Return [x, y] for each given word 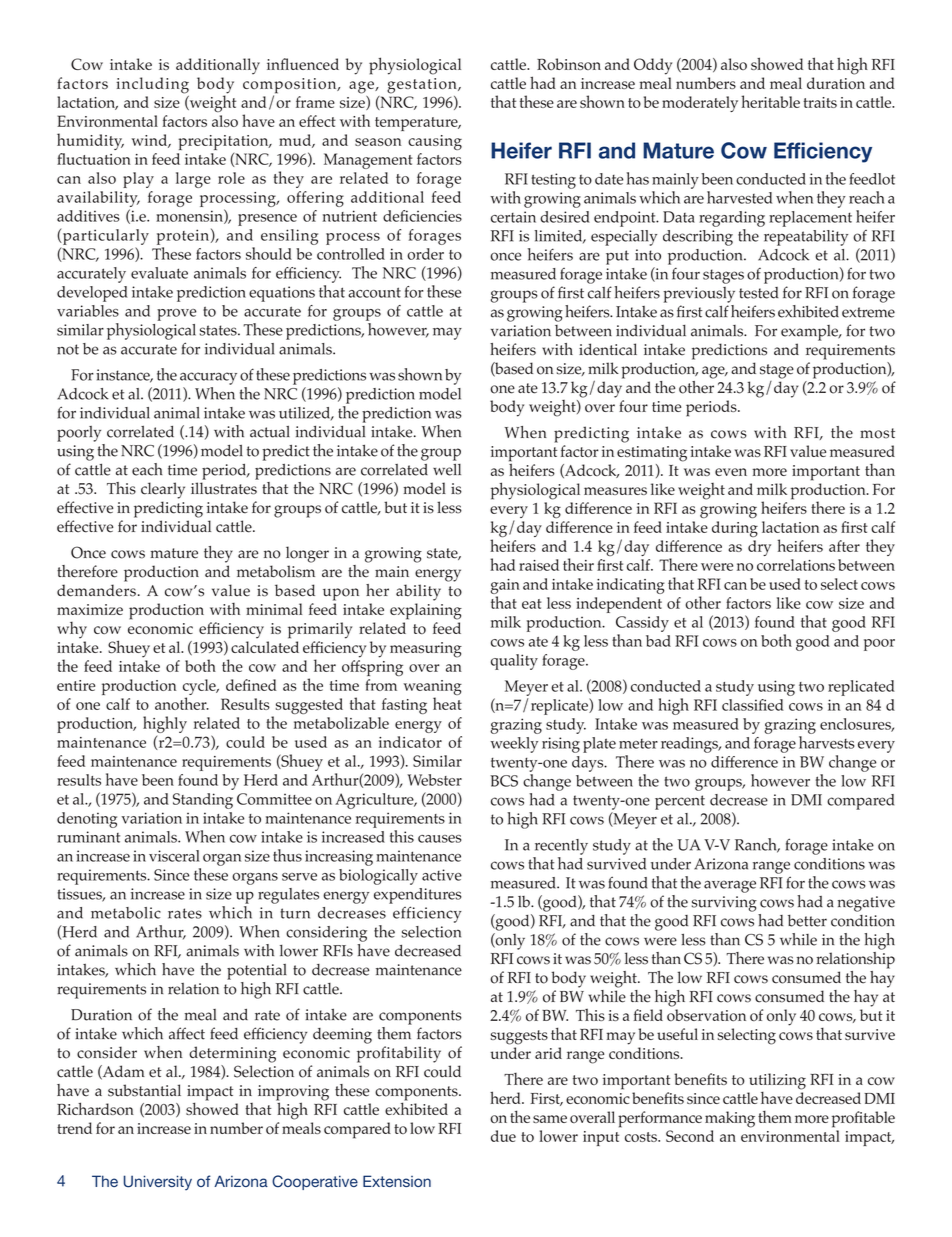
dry [759, 548]
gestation [423, 86]
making [730, 1119]
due [503, 1136]
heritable [770, 101]
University [158, 1183]
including [152, 85]
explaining [426, 611]
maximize [90, 609]
